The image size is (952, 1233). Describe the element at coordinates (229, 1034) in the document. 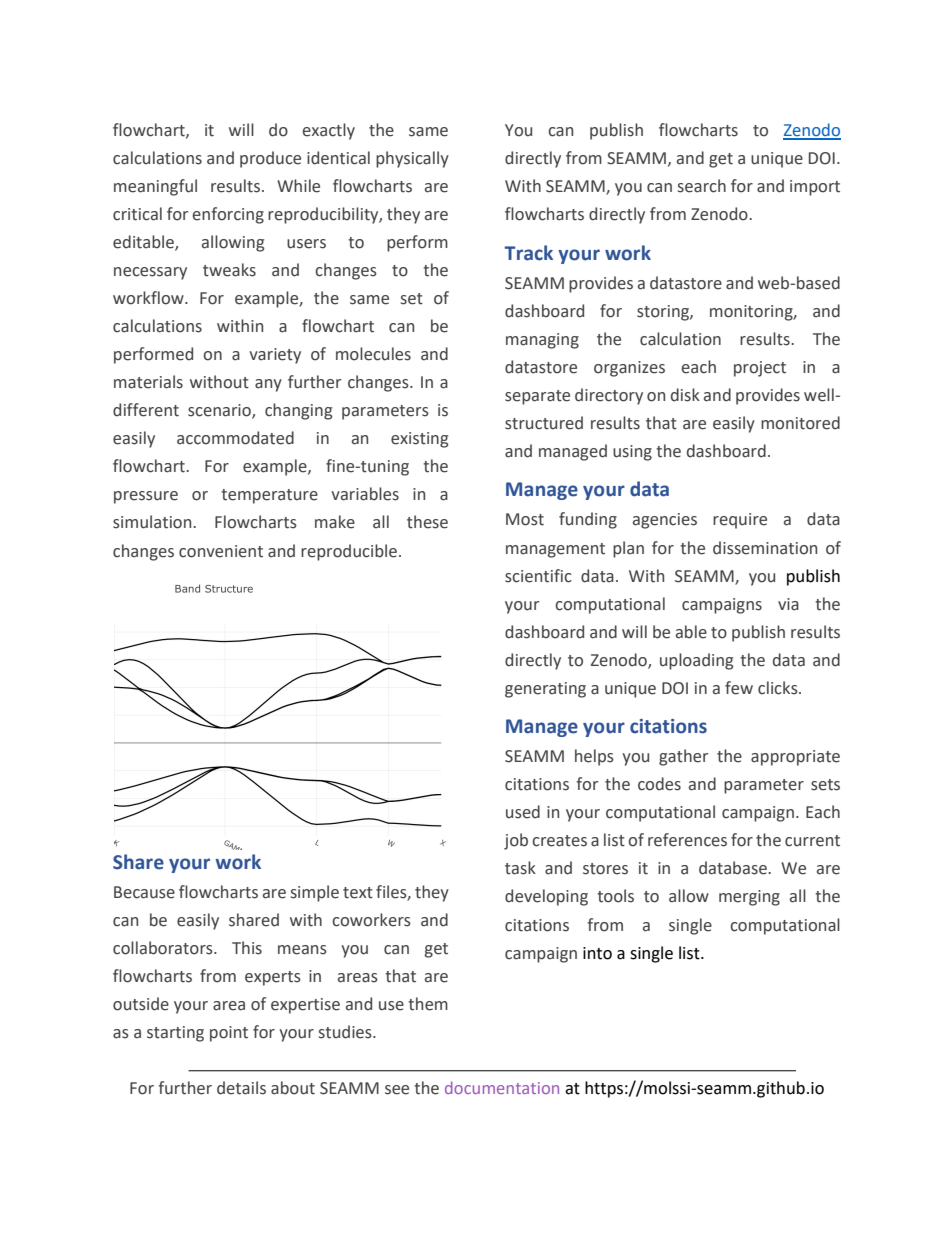

I see `point` at that location.
